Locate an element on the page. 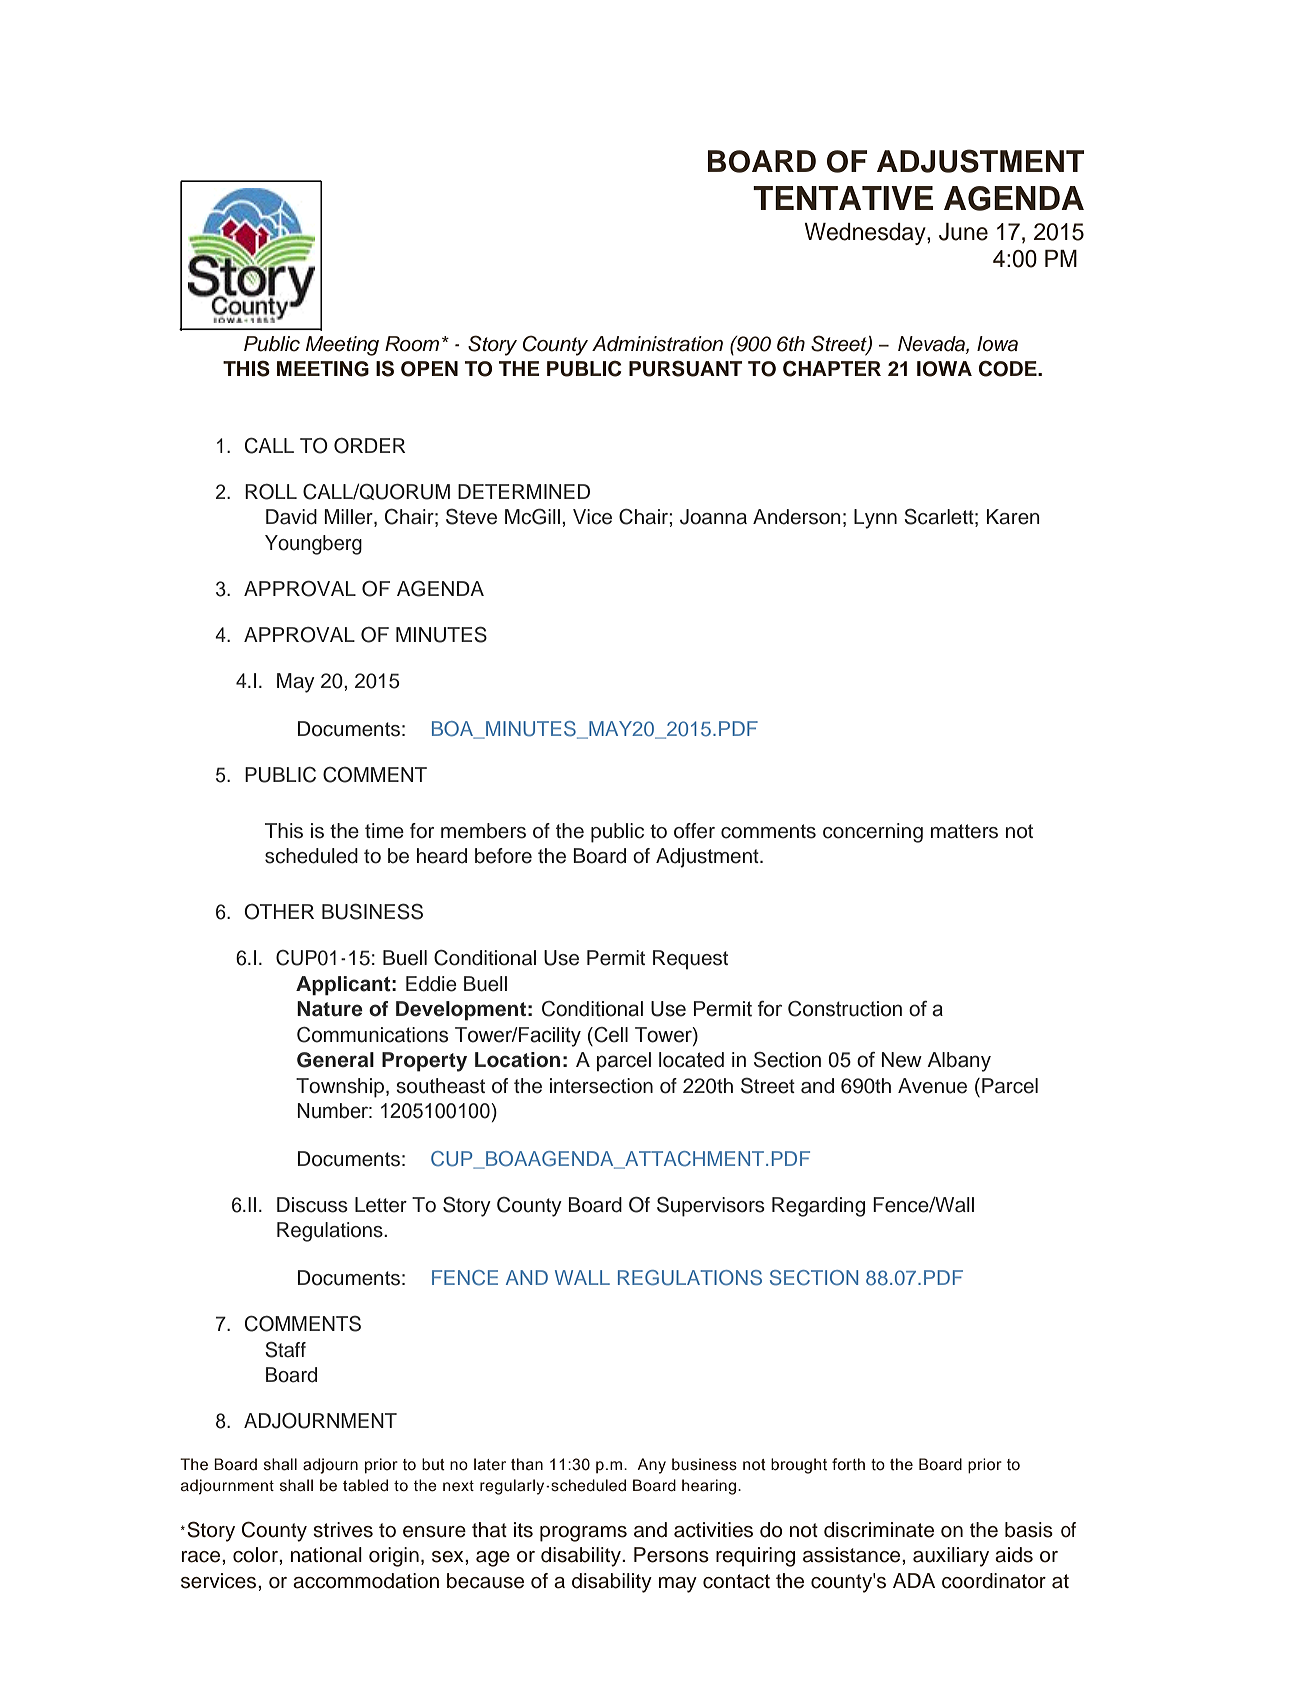 This image has height=1681, width=1299. national is located at coordinates (326, 1555).
